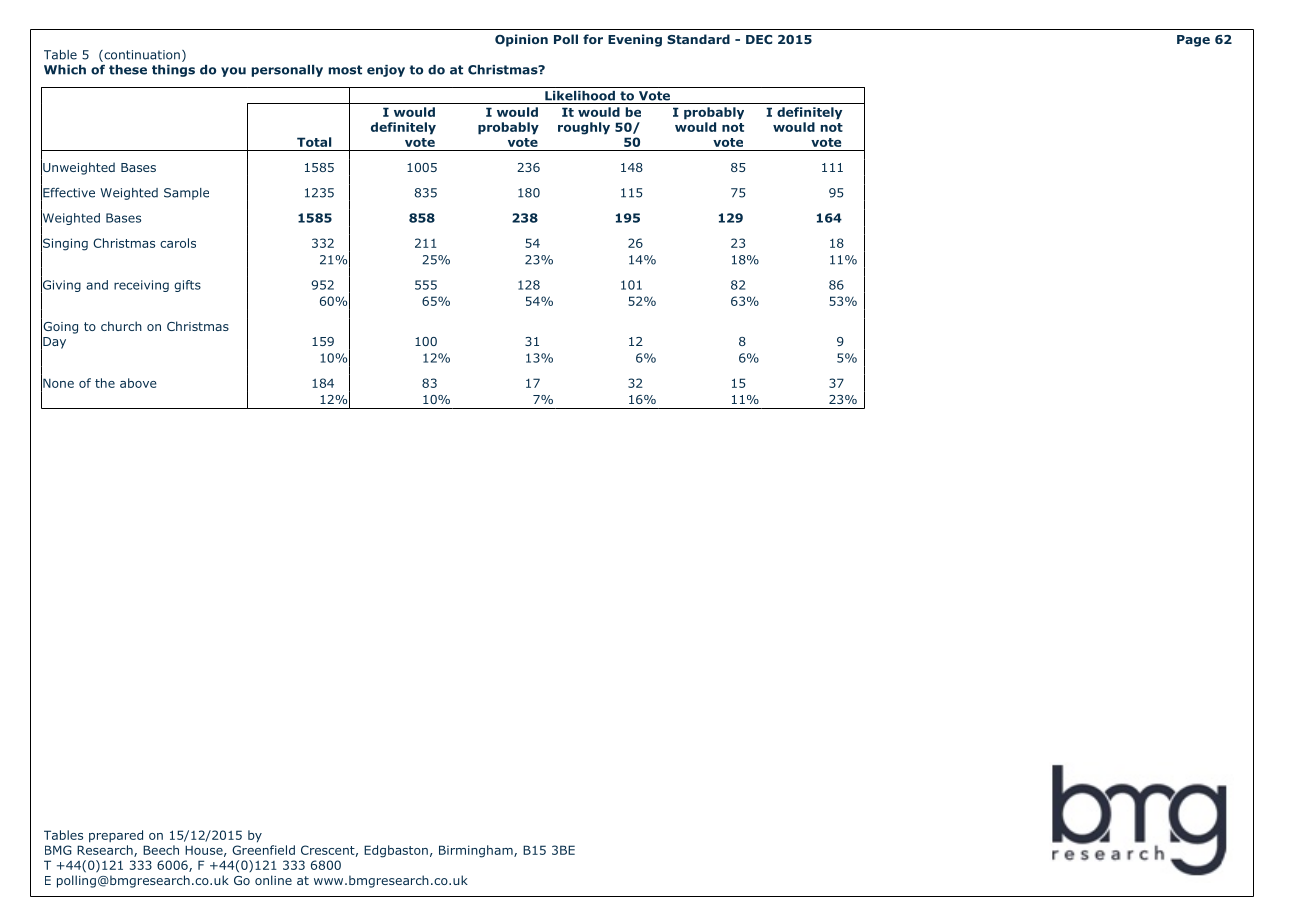 The width and height of the page is (1307, 924). What do you see at coordinates (138, 383) in the page?
I see `above` at bounding box center [138, 383].
